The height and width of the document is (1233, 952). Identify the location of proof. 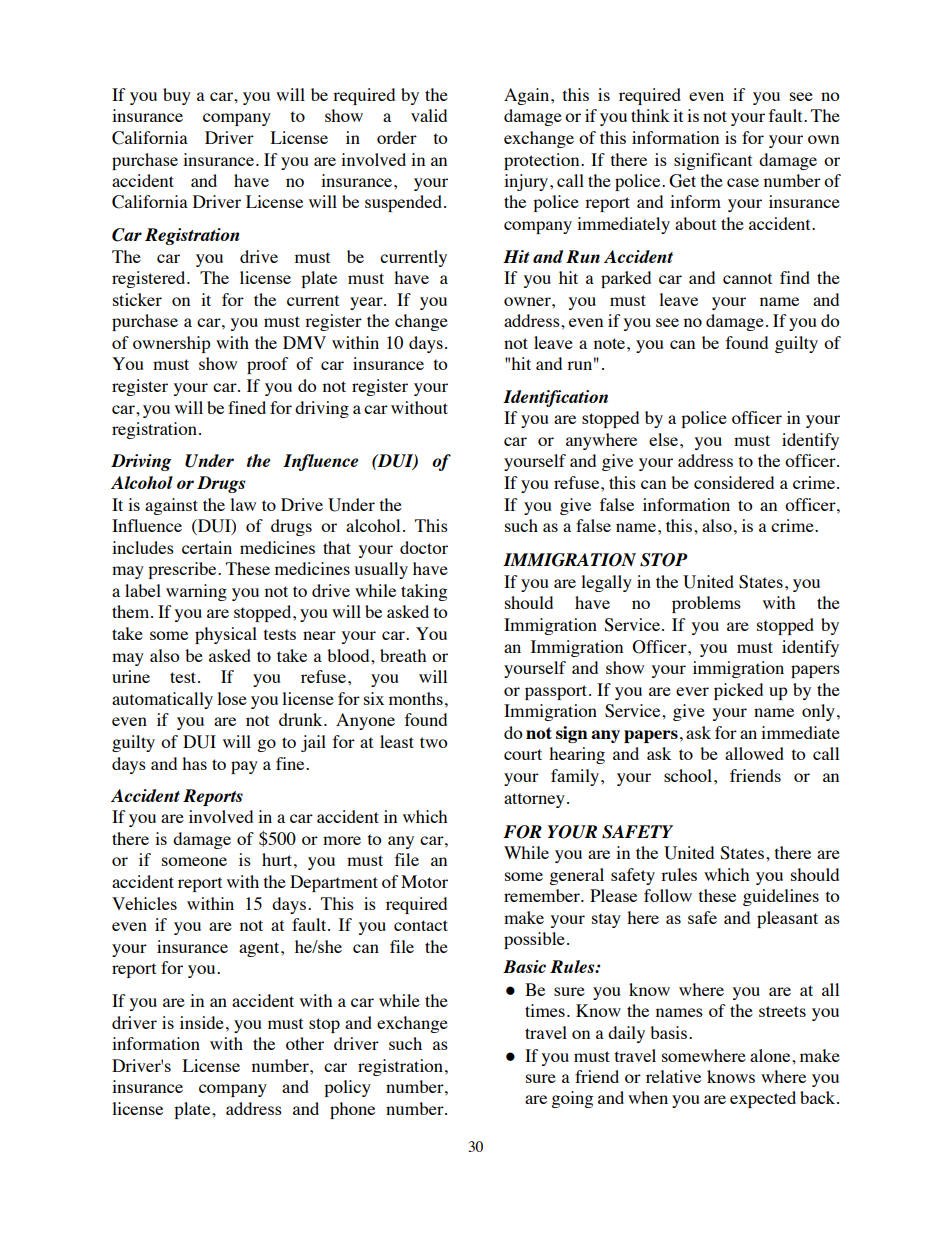
(267, 365).
